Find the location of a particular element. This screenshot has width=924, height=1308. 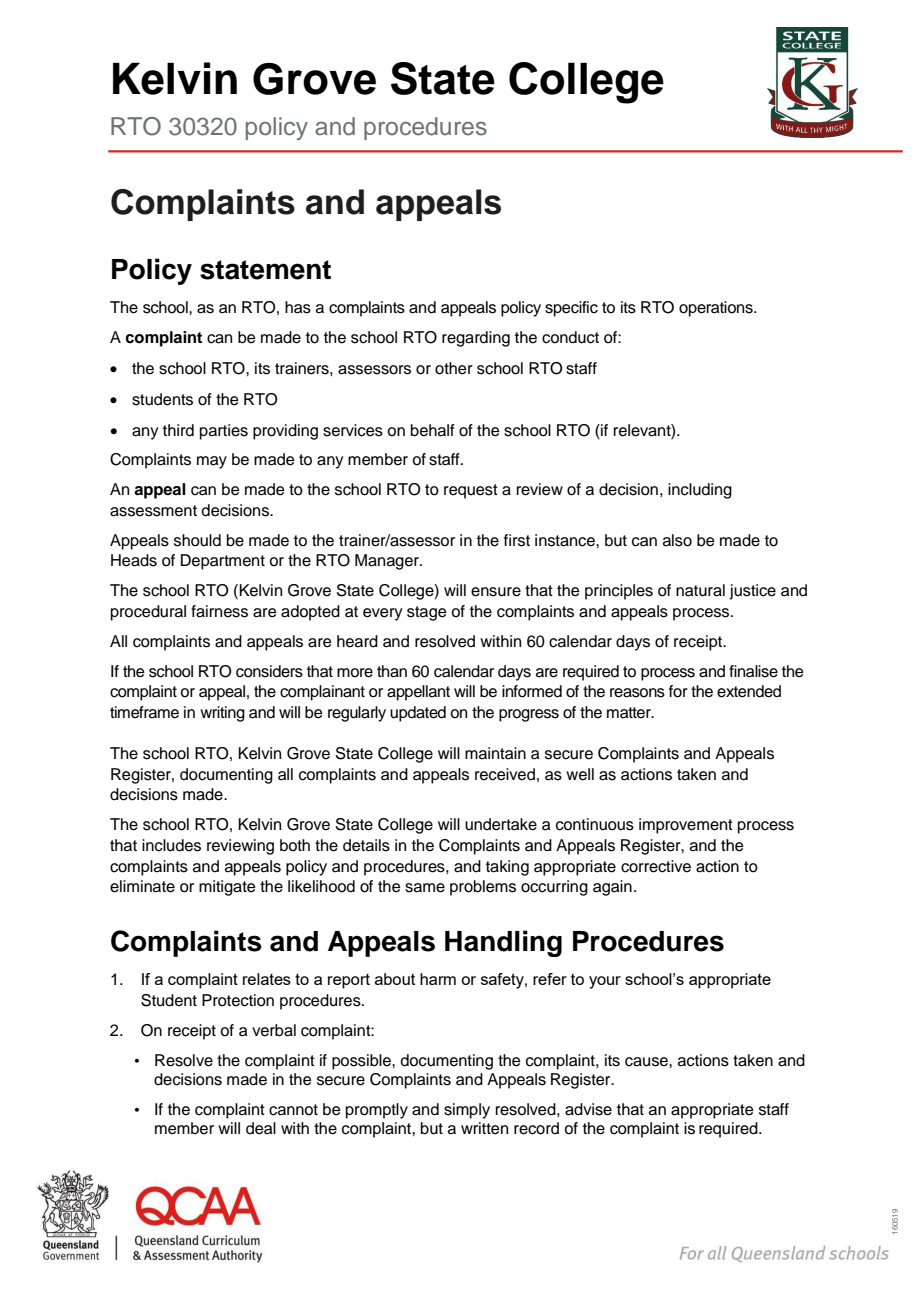

includes is located at coordinates (171, 845).
